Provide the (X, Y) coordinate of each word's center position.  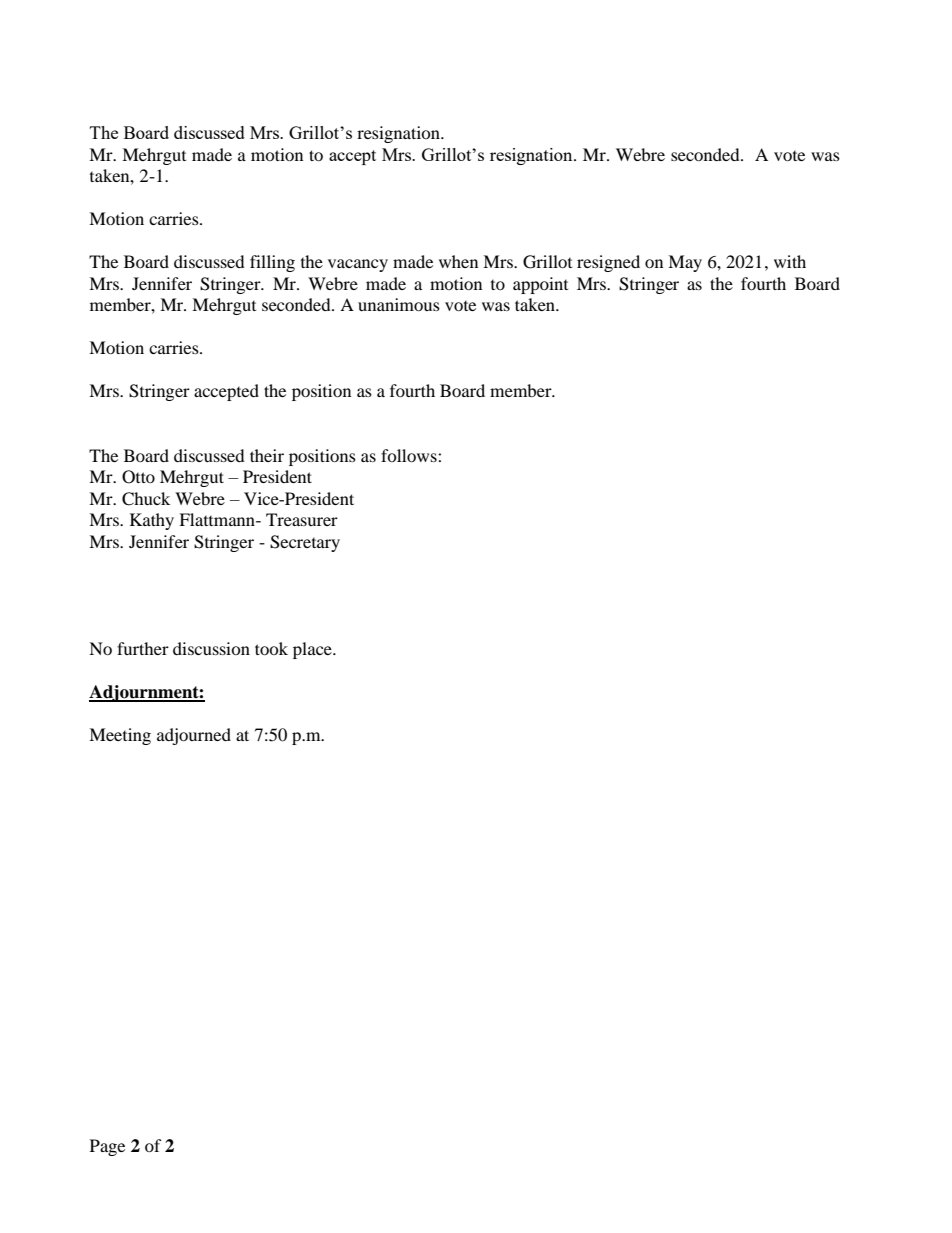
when (458, 261)
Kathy (152, 521)
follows (410, 455)
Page (107, 1147)
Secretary (305, 543)
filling (272, 263)
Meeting (120, 736)
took (271, 648)
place (313, 650)
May (685, 263)
